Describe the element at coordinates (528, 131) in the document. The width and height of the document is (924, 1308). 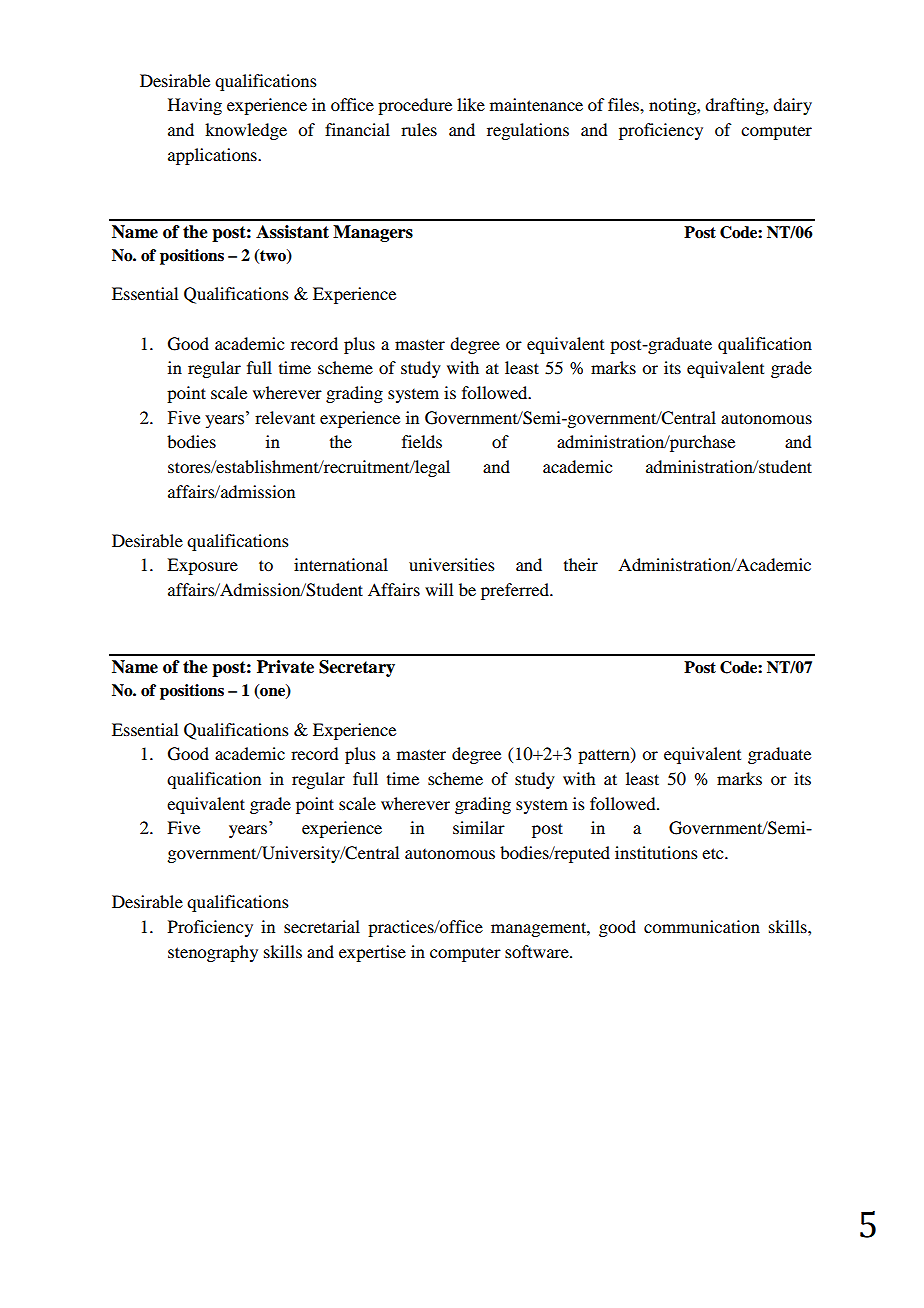
I see `regulations` at that location.
